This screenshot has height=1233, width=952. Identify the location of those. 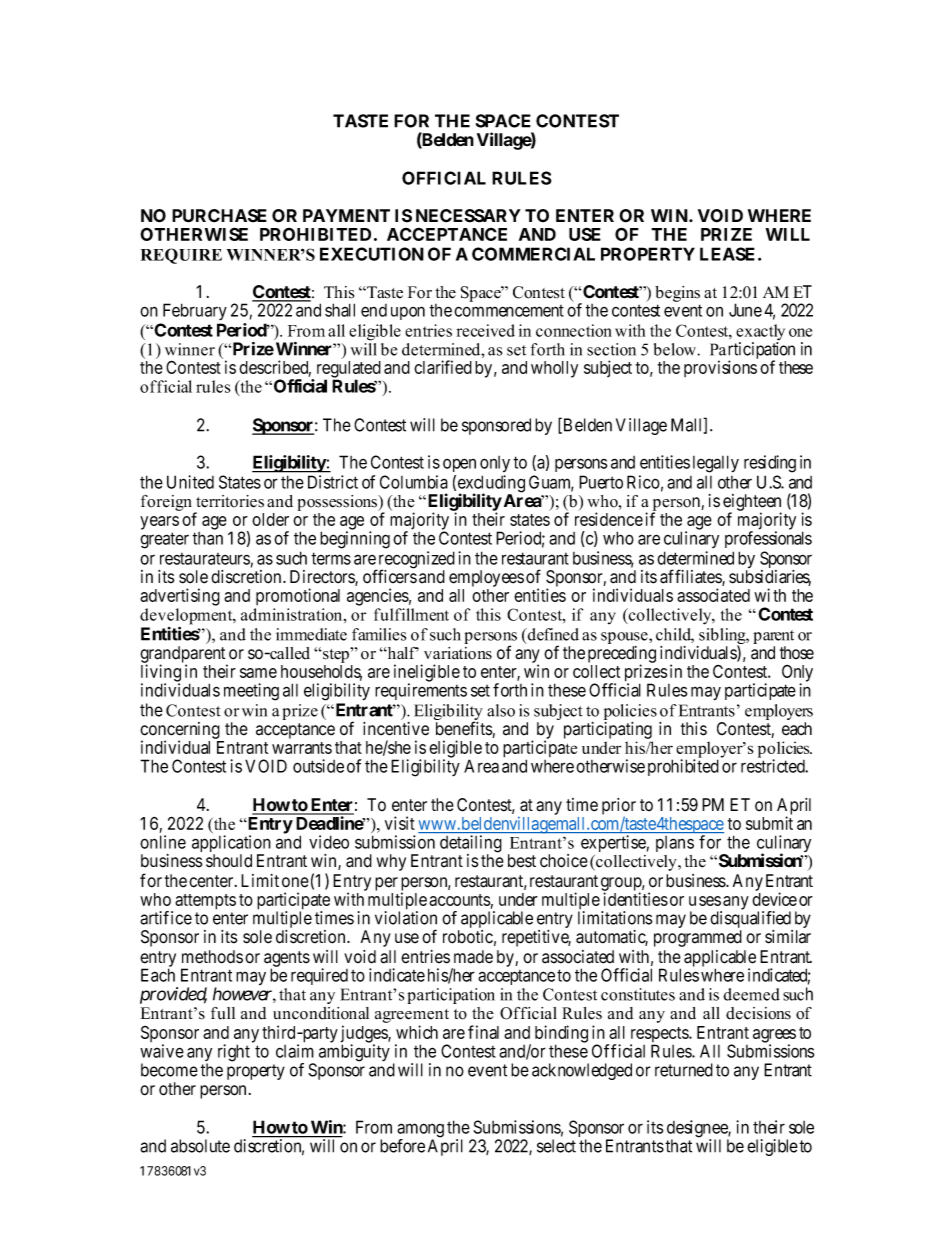
(797, 653).
